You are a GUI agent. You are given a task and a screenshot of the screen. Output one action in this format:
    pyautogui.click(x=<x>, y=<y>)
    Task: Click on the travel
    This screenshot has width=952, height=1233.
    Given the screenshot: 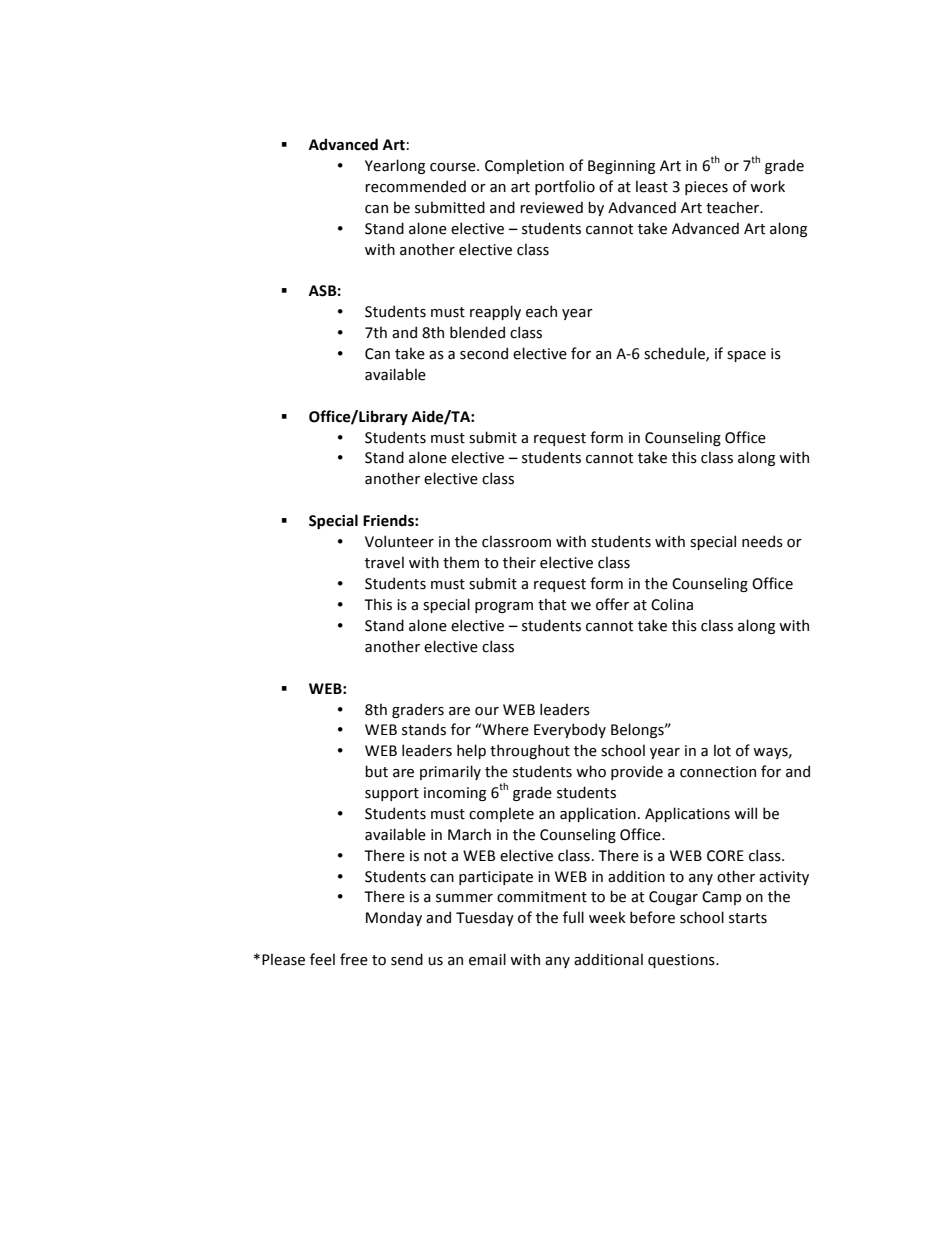 What is the action you would take?
    pyautogui.click(x=384, y=562)
